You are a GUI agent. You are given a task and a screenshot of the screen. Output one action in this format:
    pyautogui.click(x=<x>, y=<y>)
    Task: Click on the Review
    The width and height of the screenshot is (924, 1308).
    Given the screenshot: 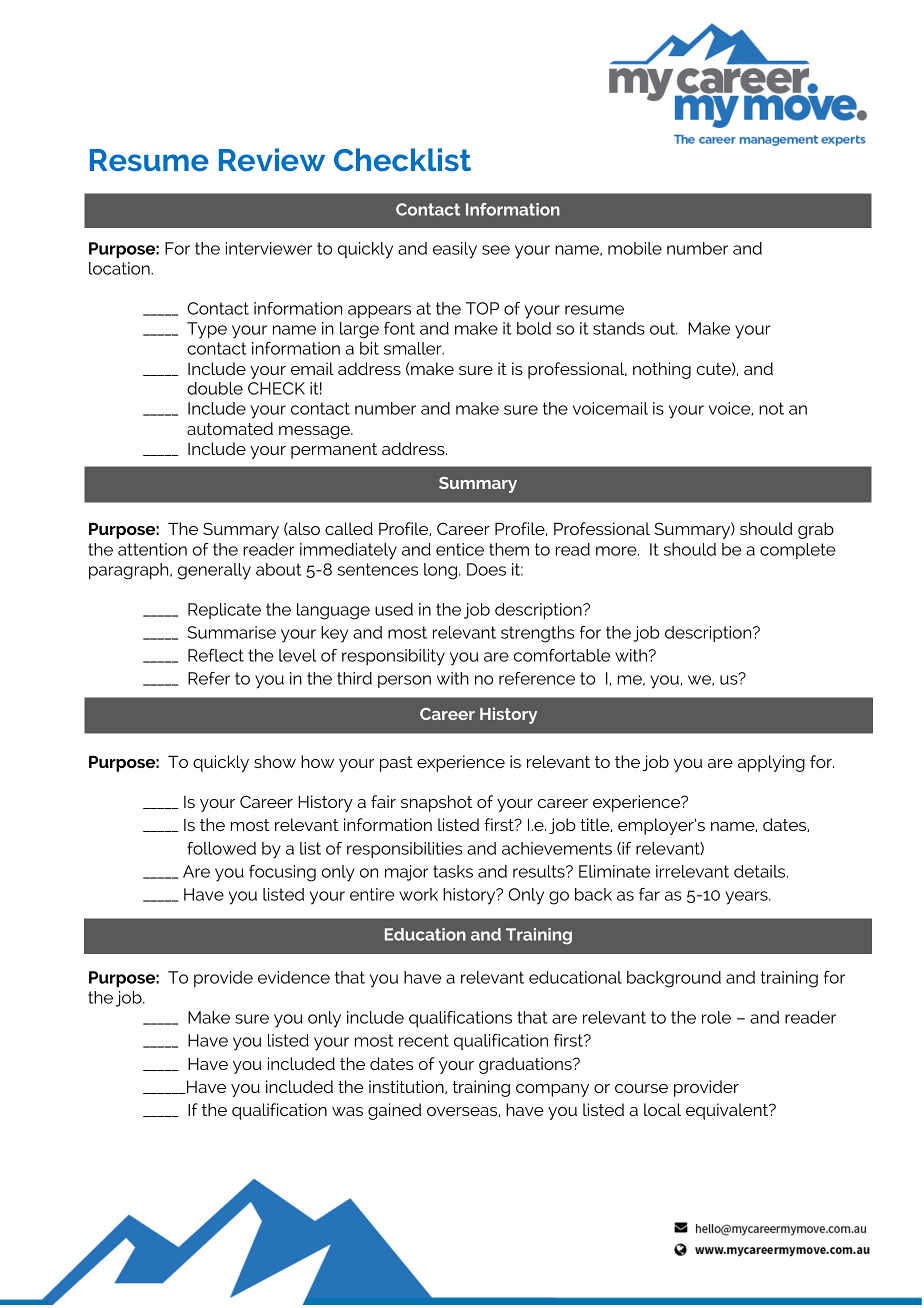 What is the action you would take?
    pyautogui.click(x=272, y=159)
